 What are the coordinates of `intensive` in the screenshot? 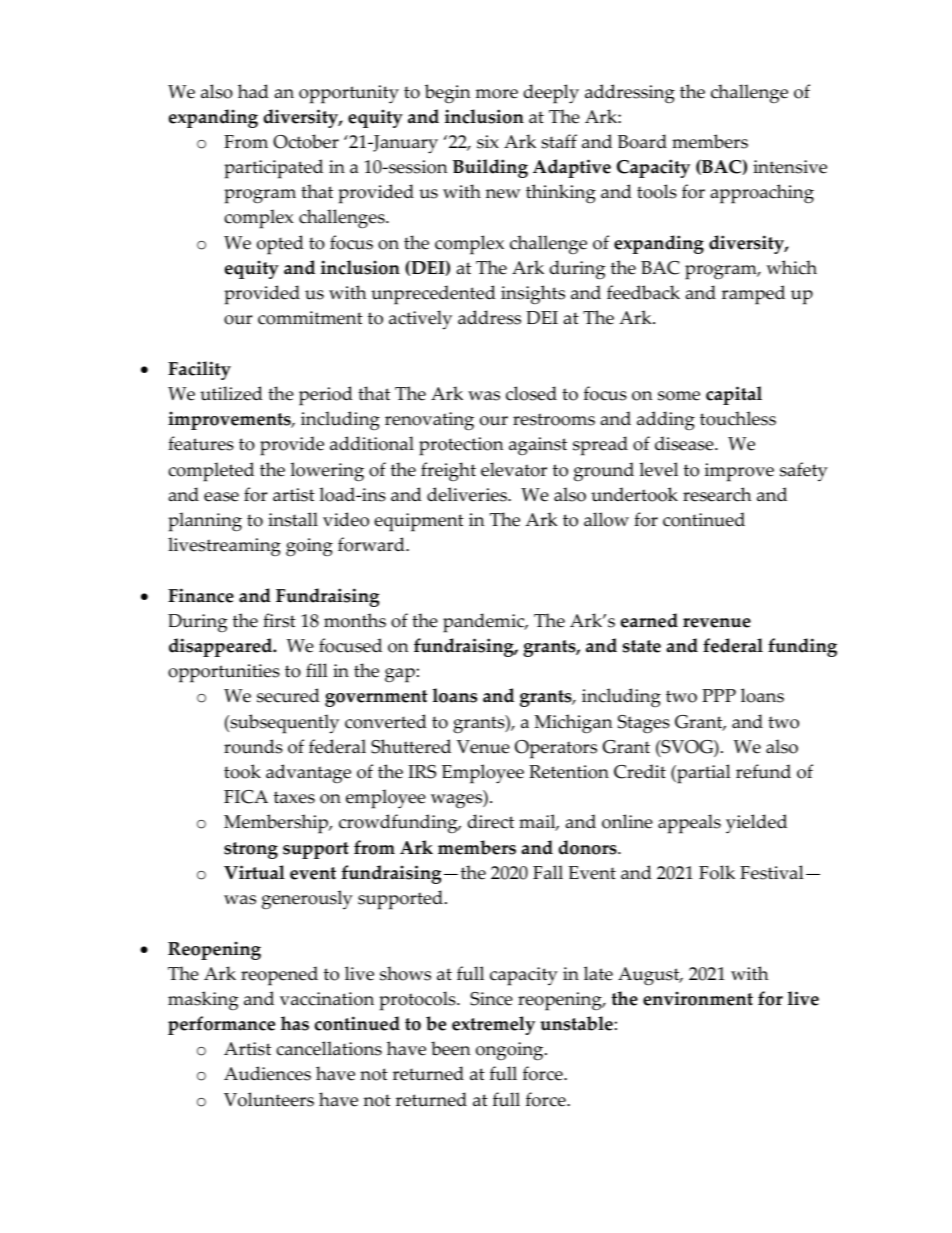 It's located at (790, 167).
